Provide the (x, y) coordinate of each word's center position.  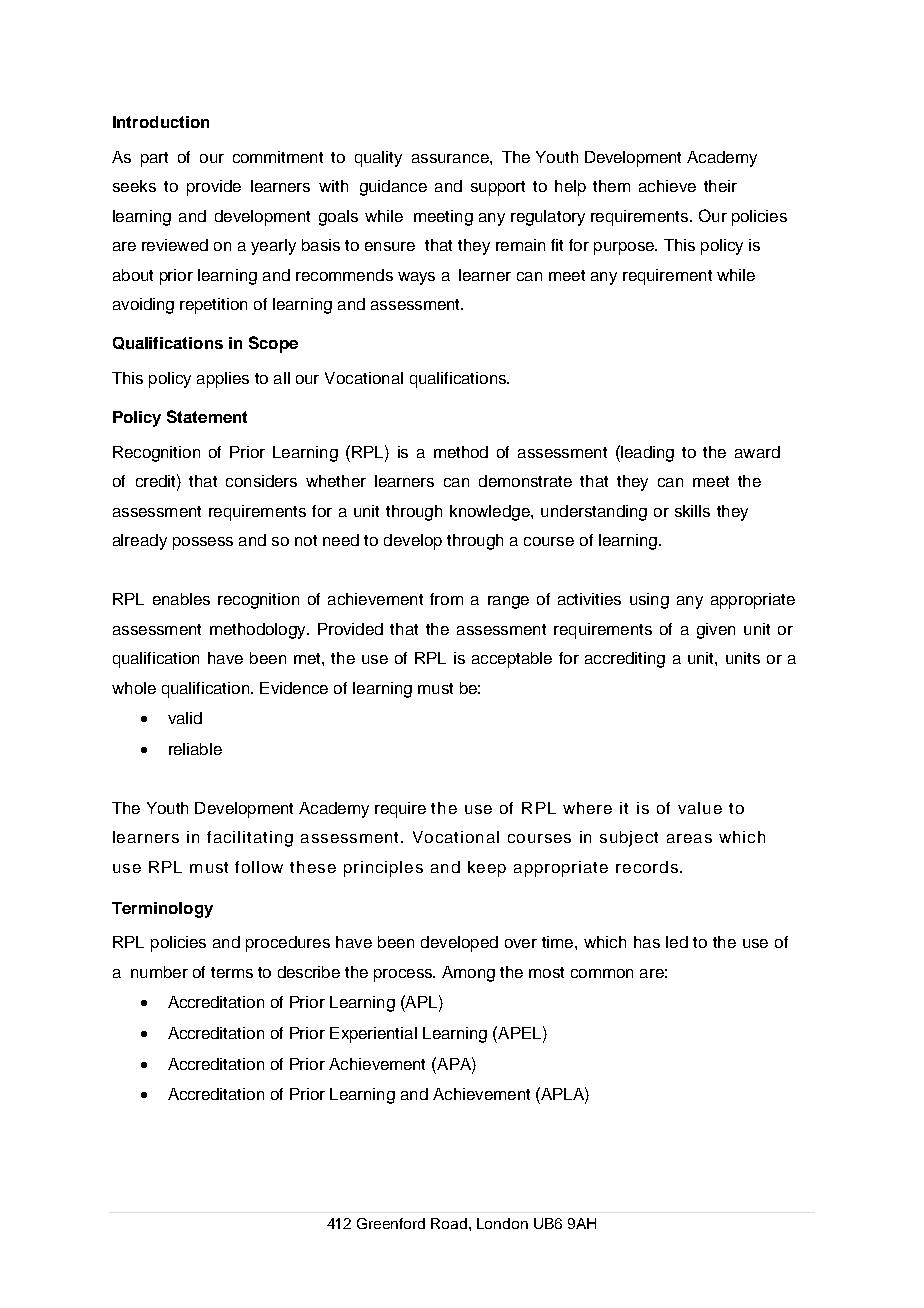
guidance (393, 188)
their (720, 186)
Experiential (373, 1035)
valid (185, 718)
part (154, 159)
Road (450, 1223)
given (716, 631)
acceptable (512, 660)
